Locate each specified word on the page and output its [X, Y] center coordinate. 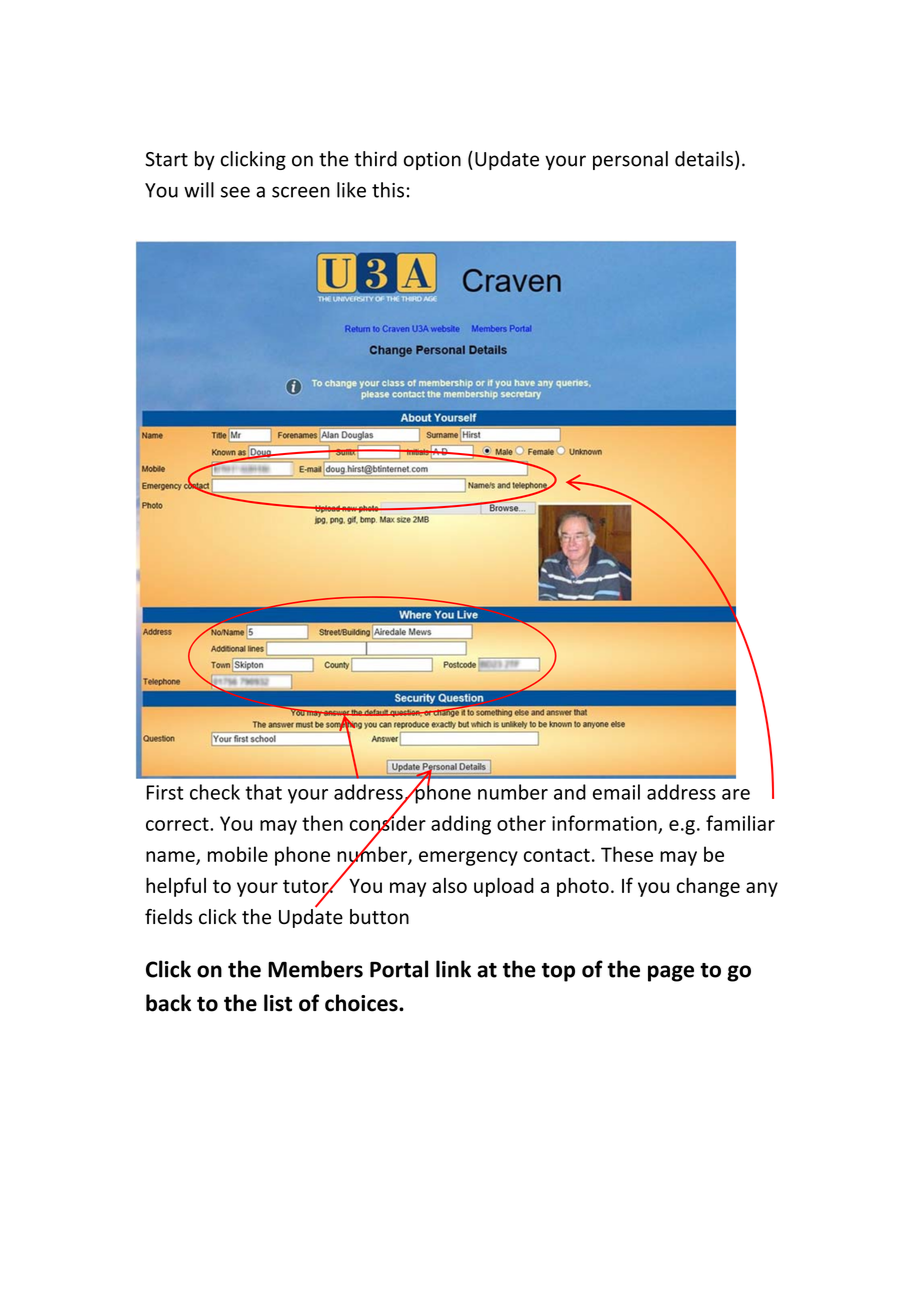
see [235, 192]
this [388, 190]
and [570, 792]
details [704, 159]
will [199, 190]
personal [630, 160]
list [278, 1003]
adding [461, 825]
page [671, 973]
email [616, 792]
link [453, 969]
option [432, 160]
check [215, 792]
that [263, 792]
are [736, 794]
